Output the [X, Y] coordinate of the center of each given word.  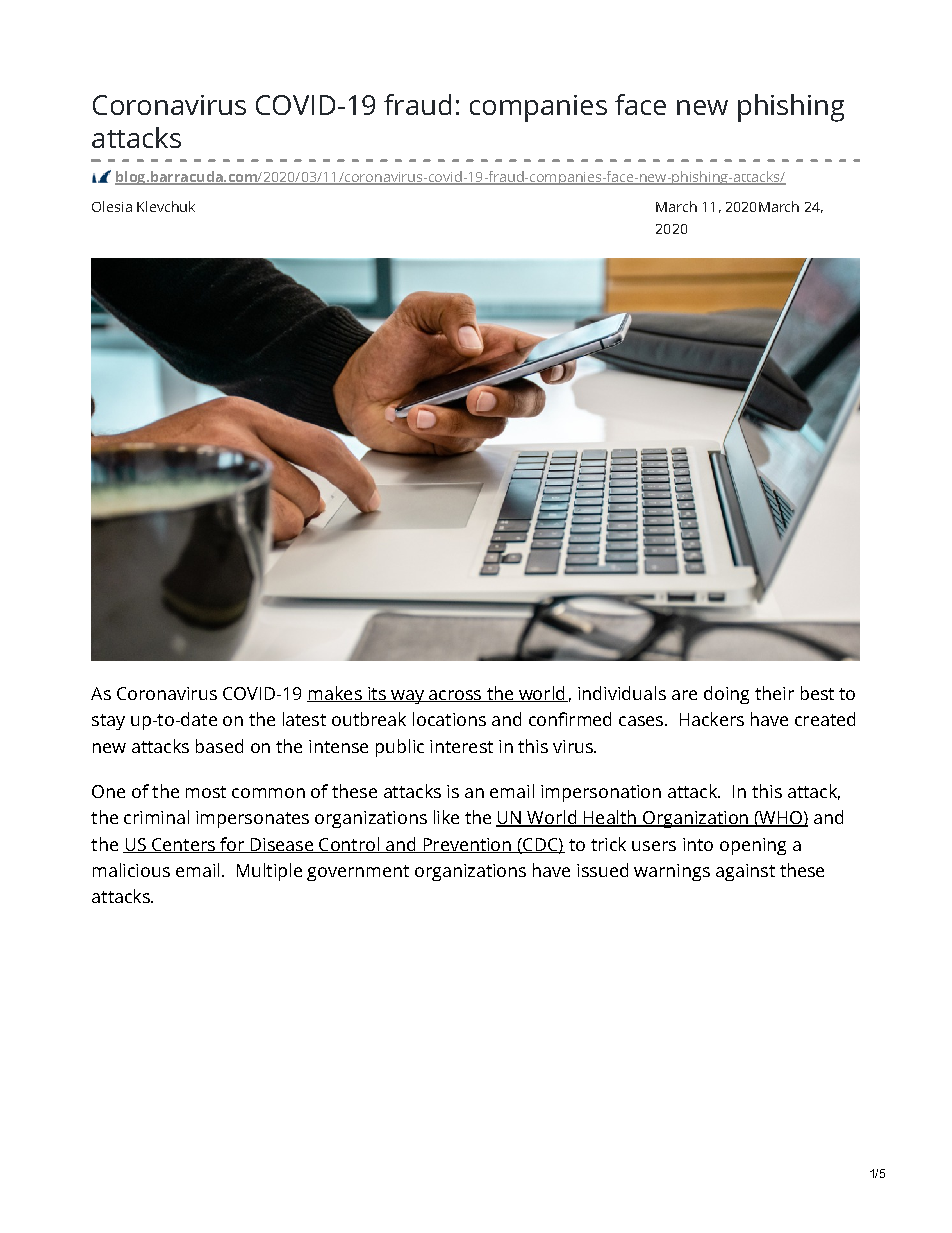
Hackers [712, 719]
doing [726, 695]
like [446, 817]
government [358, 873]
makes [335, 694]
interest [461, 746]
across [455, 696]
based [219, 746]
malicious [131, 870]
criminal [156, 817]
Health [610, 818]
